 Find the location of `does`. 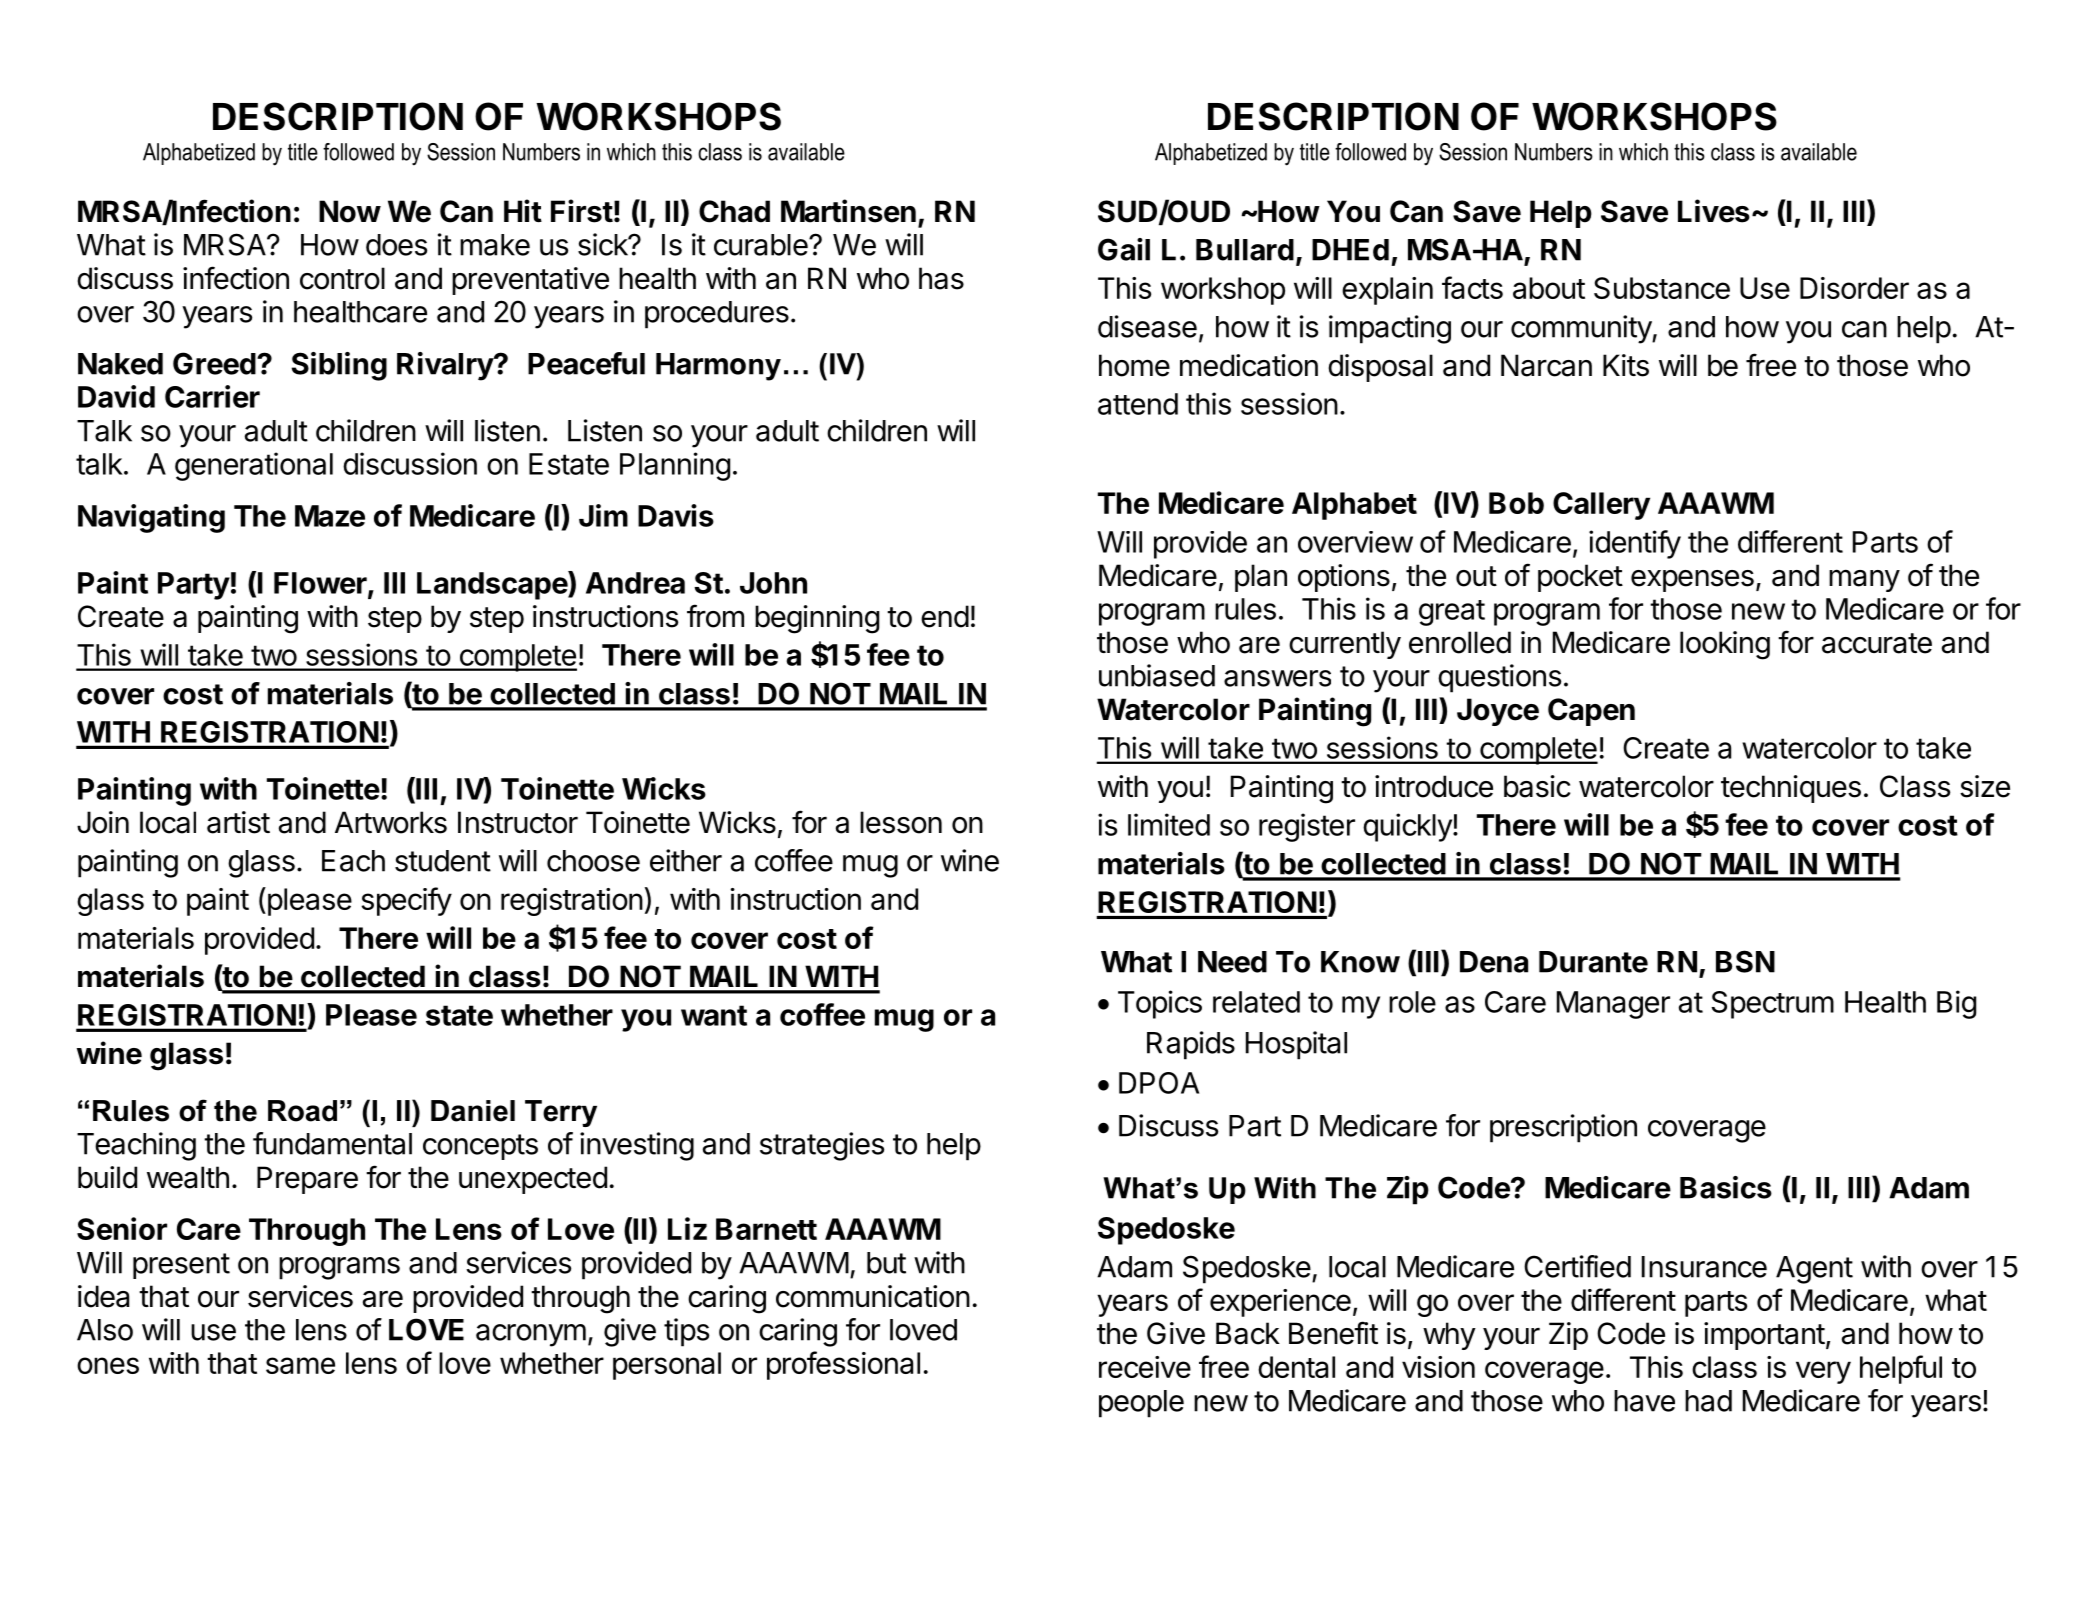

does is located at coordinates (396, 245).
